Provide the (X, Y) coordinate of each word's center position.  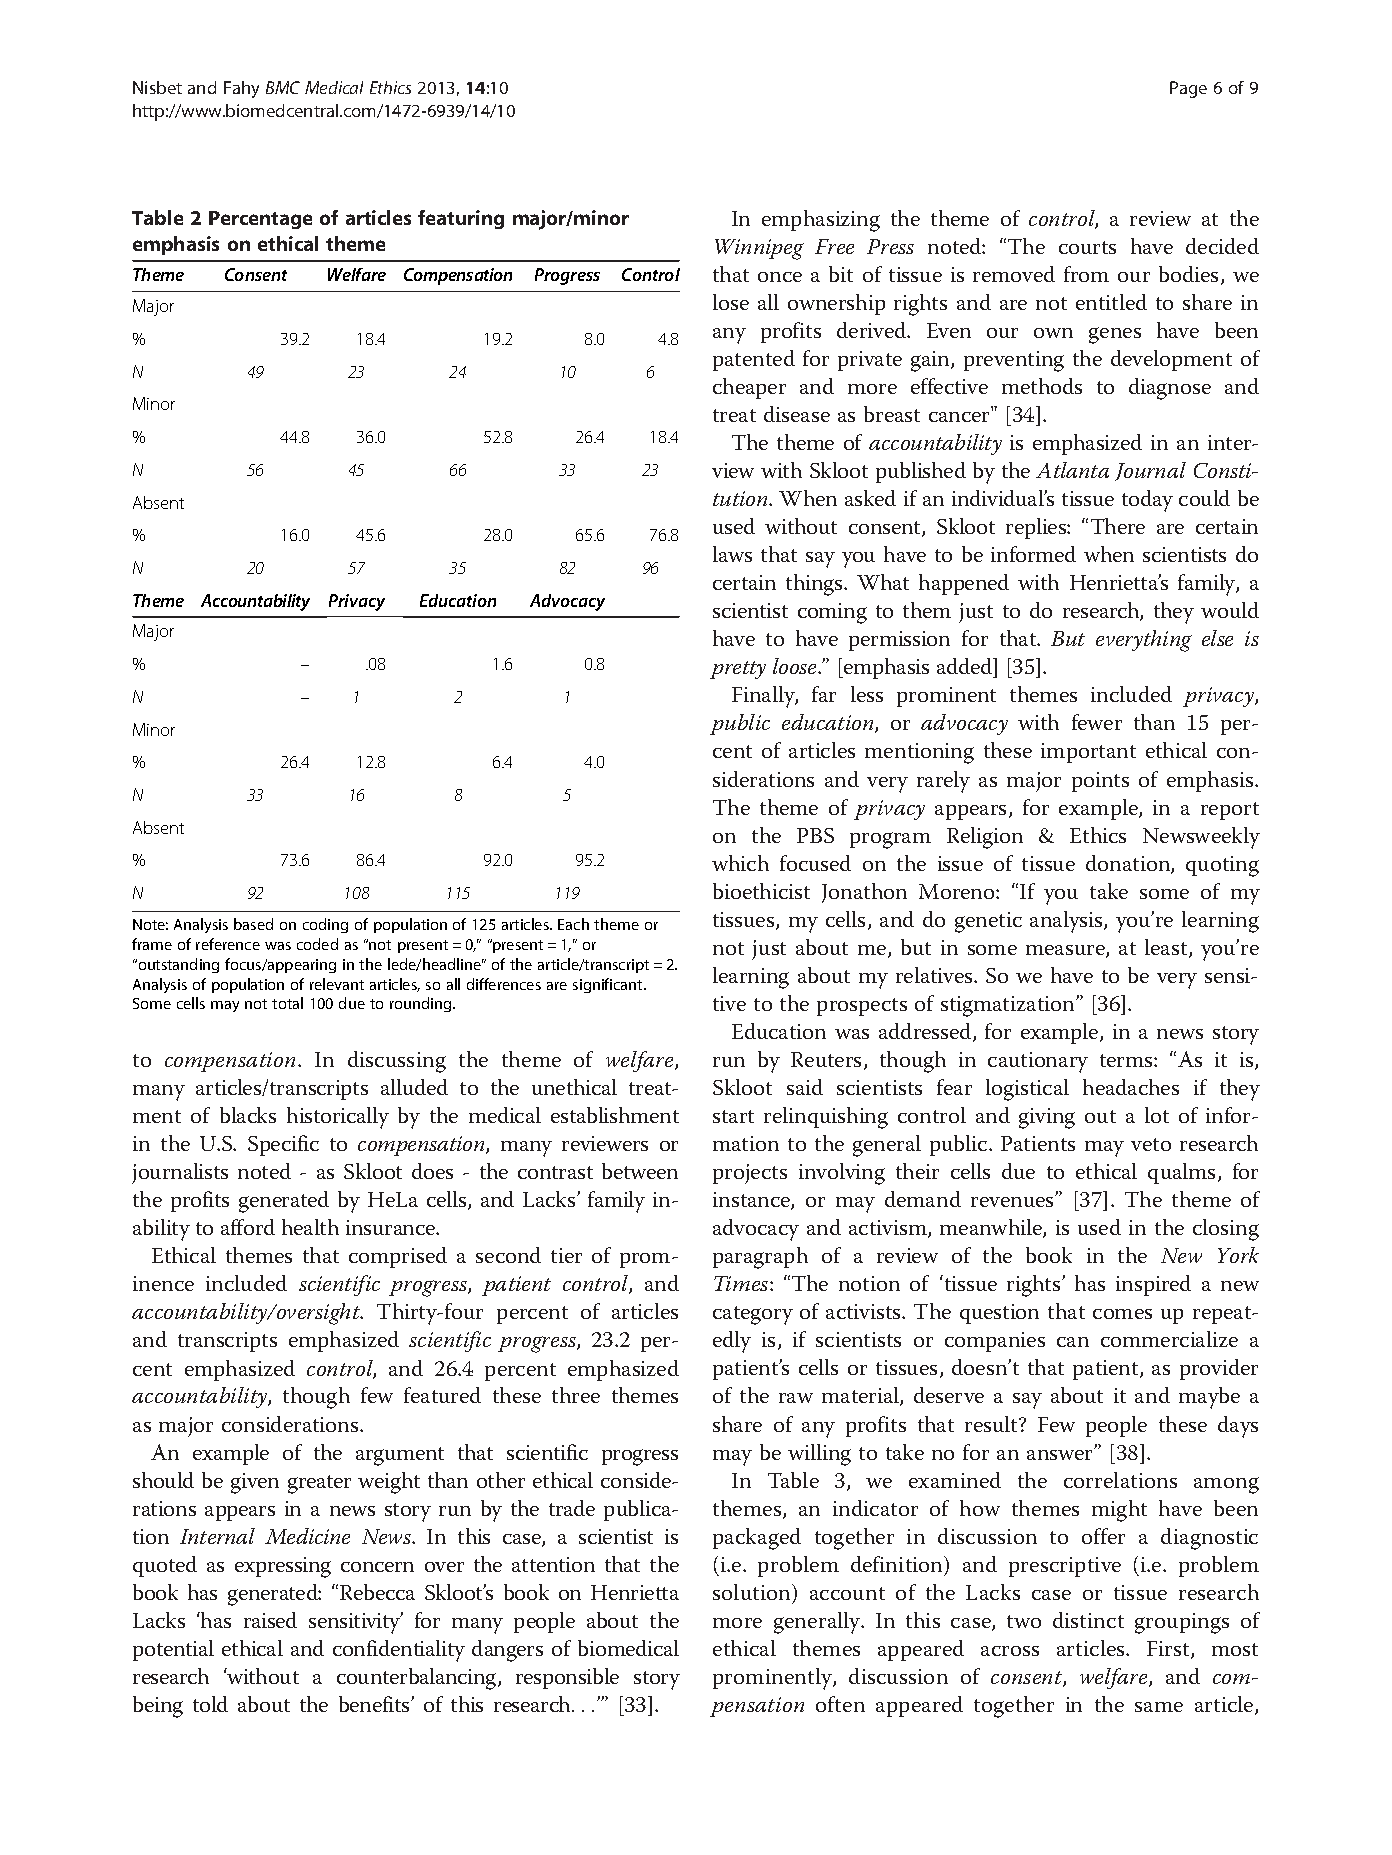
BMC (283, 87)
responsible (567, 1678)
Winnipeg (759, 249)
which (740, 863)
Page (1188, 89)
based (253, 924)
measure (1066, 951)
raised (270, 1620)
